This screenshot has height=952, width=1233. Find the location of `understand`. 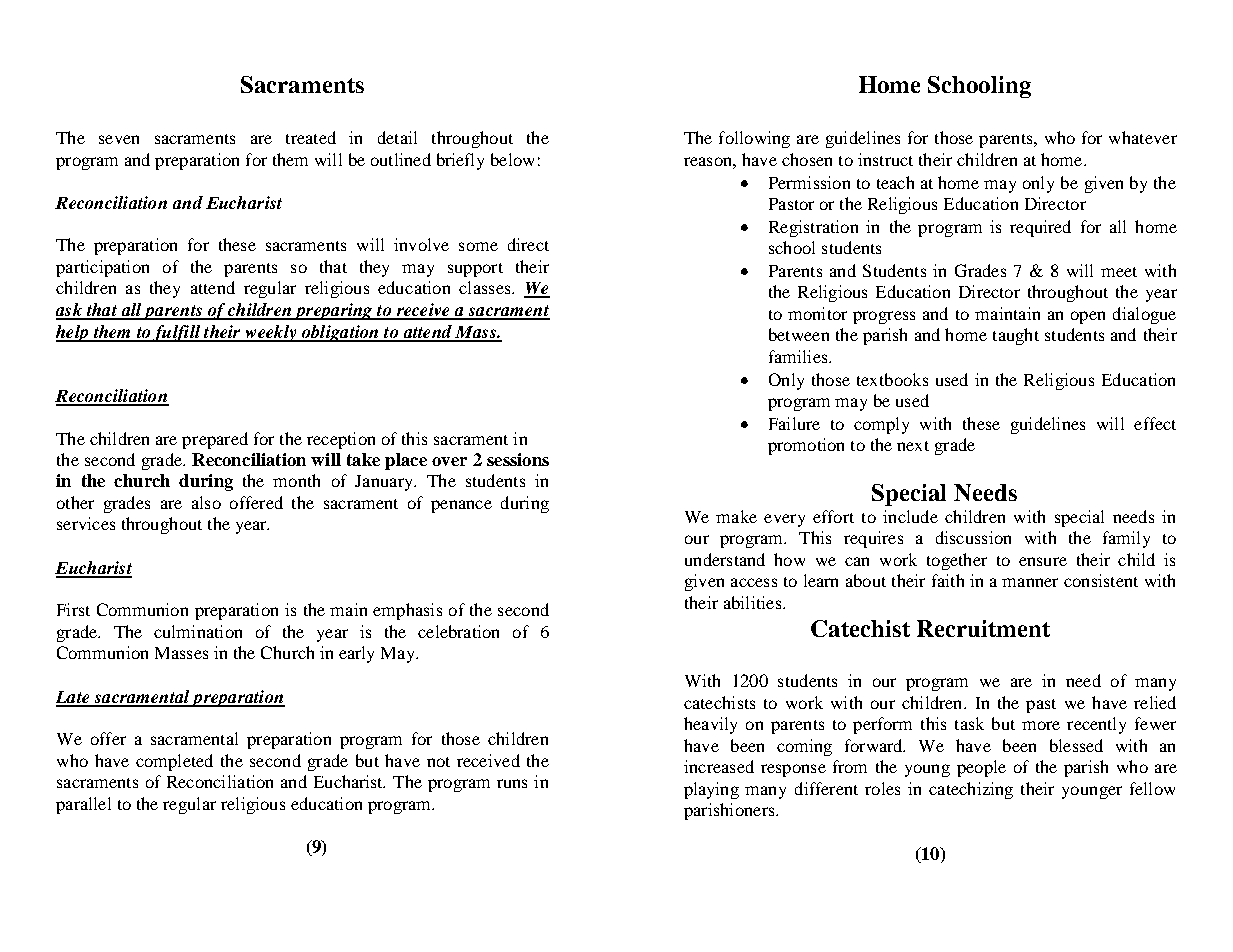

understand is located at coordinates (725, 559).
